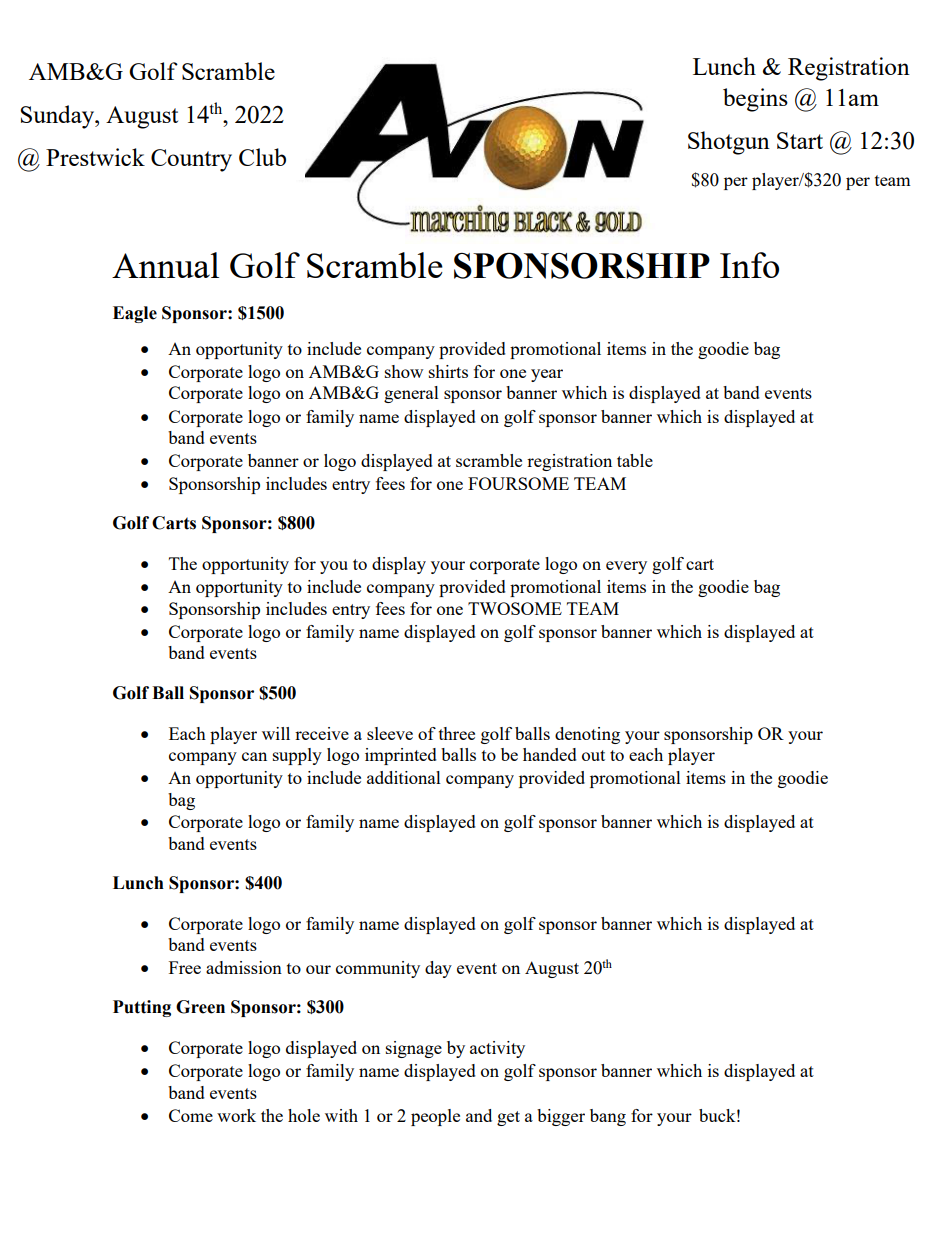 The width and height of the screenshot is (952, 1233). I want to click on Info, so click(749, 265).
